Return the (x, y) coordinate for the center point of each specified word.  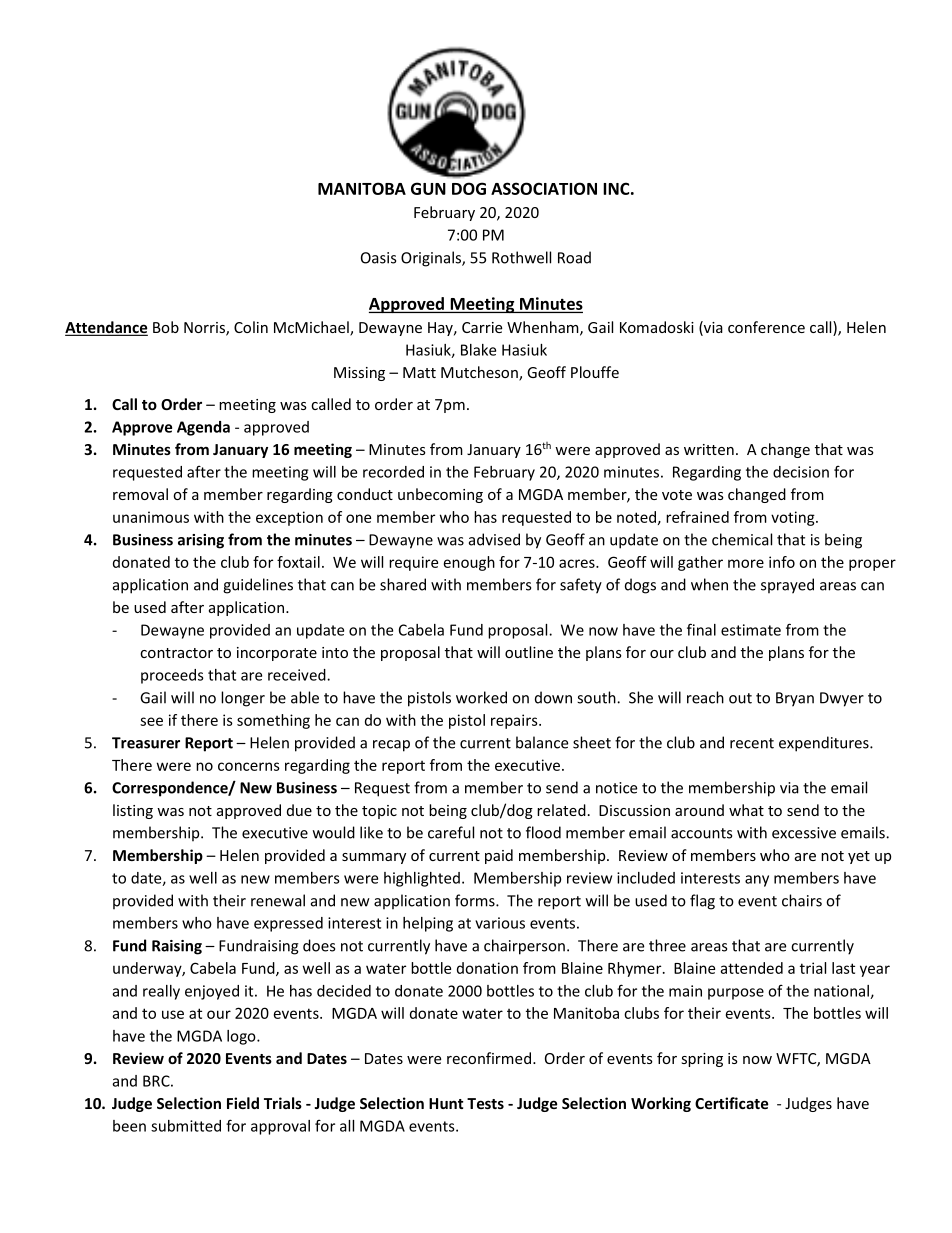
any (757, 881)
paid (499, 856)
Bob (166, 327)
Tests (485, 1103)
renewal (278, 900)
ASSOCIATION (544, 188)
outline (529, 652)
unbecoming (440, 495)
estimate (751, 630)
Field (243, 1103)
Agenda (203, 428)
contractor (176, 653)
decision (801, 472)
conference (766, 327)
